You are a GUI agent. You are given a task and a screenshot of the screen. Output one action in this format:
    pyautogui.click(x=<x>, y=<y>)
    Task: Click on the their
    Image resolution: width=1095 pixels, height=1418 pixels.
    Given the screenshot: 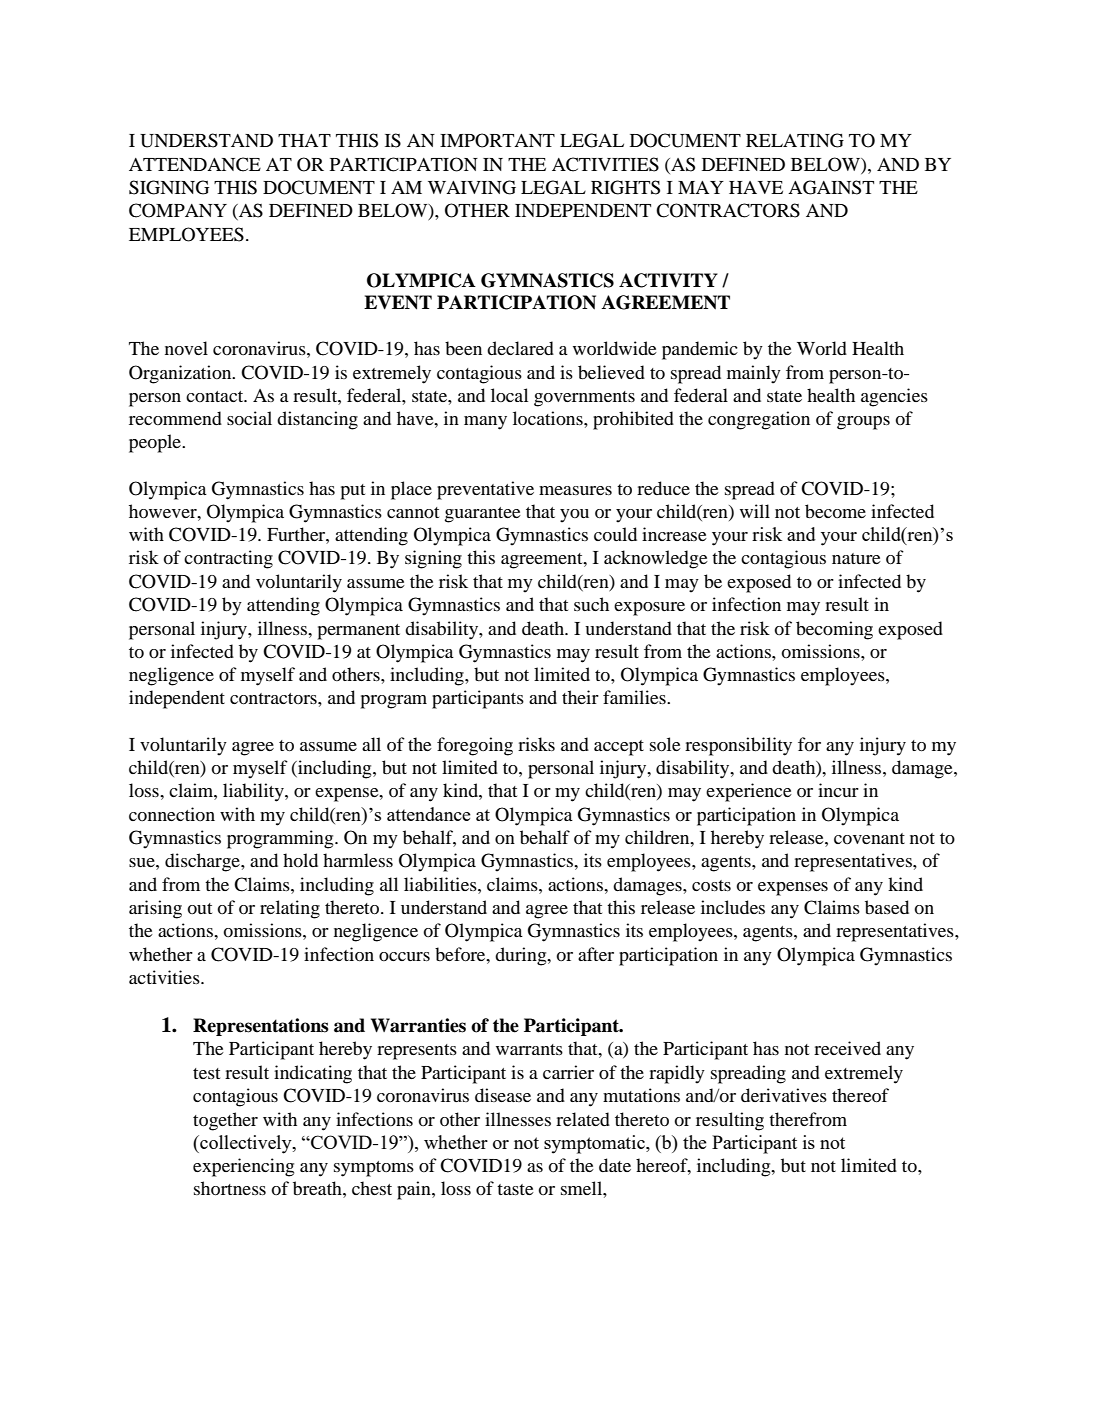 What is the action you would take?
    pyautogui.click(x=580, y=697)
